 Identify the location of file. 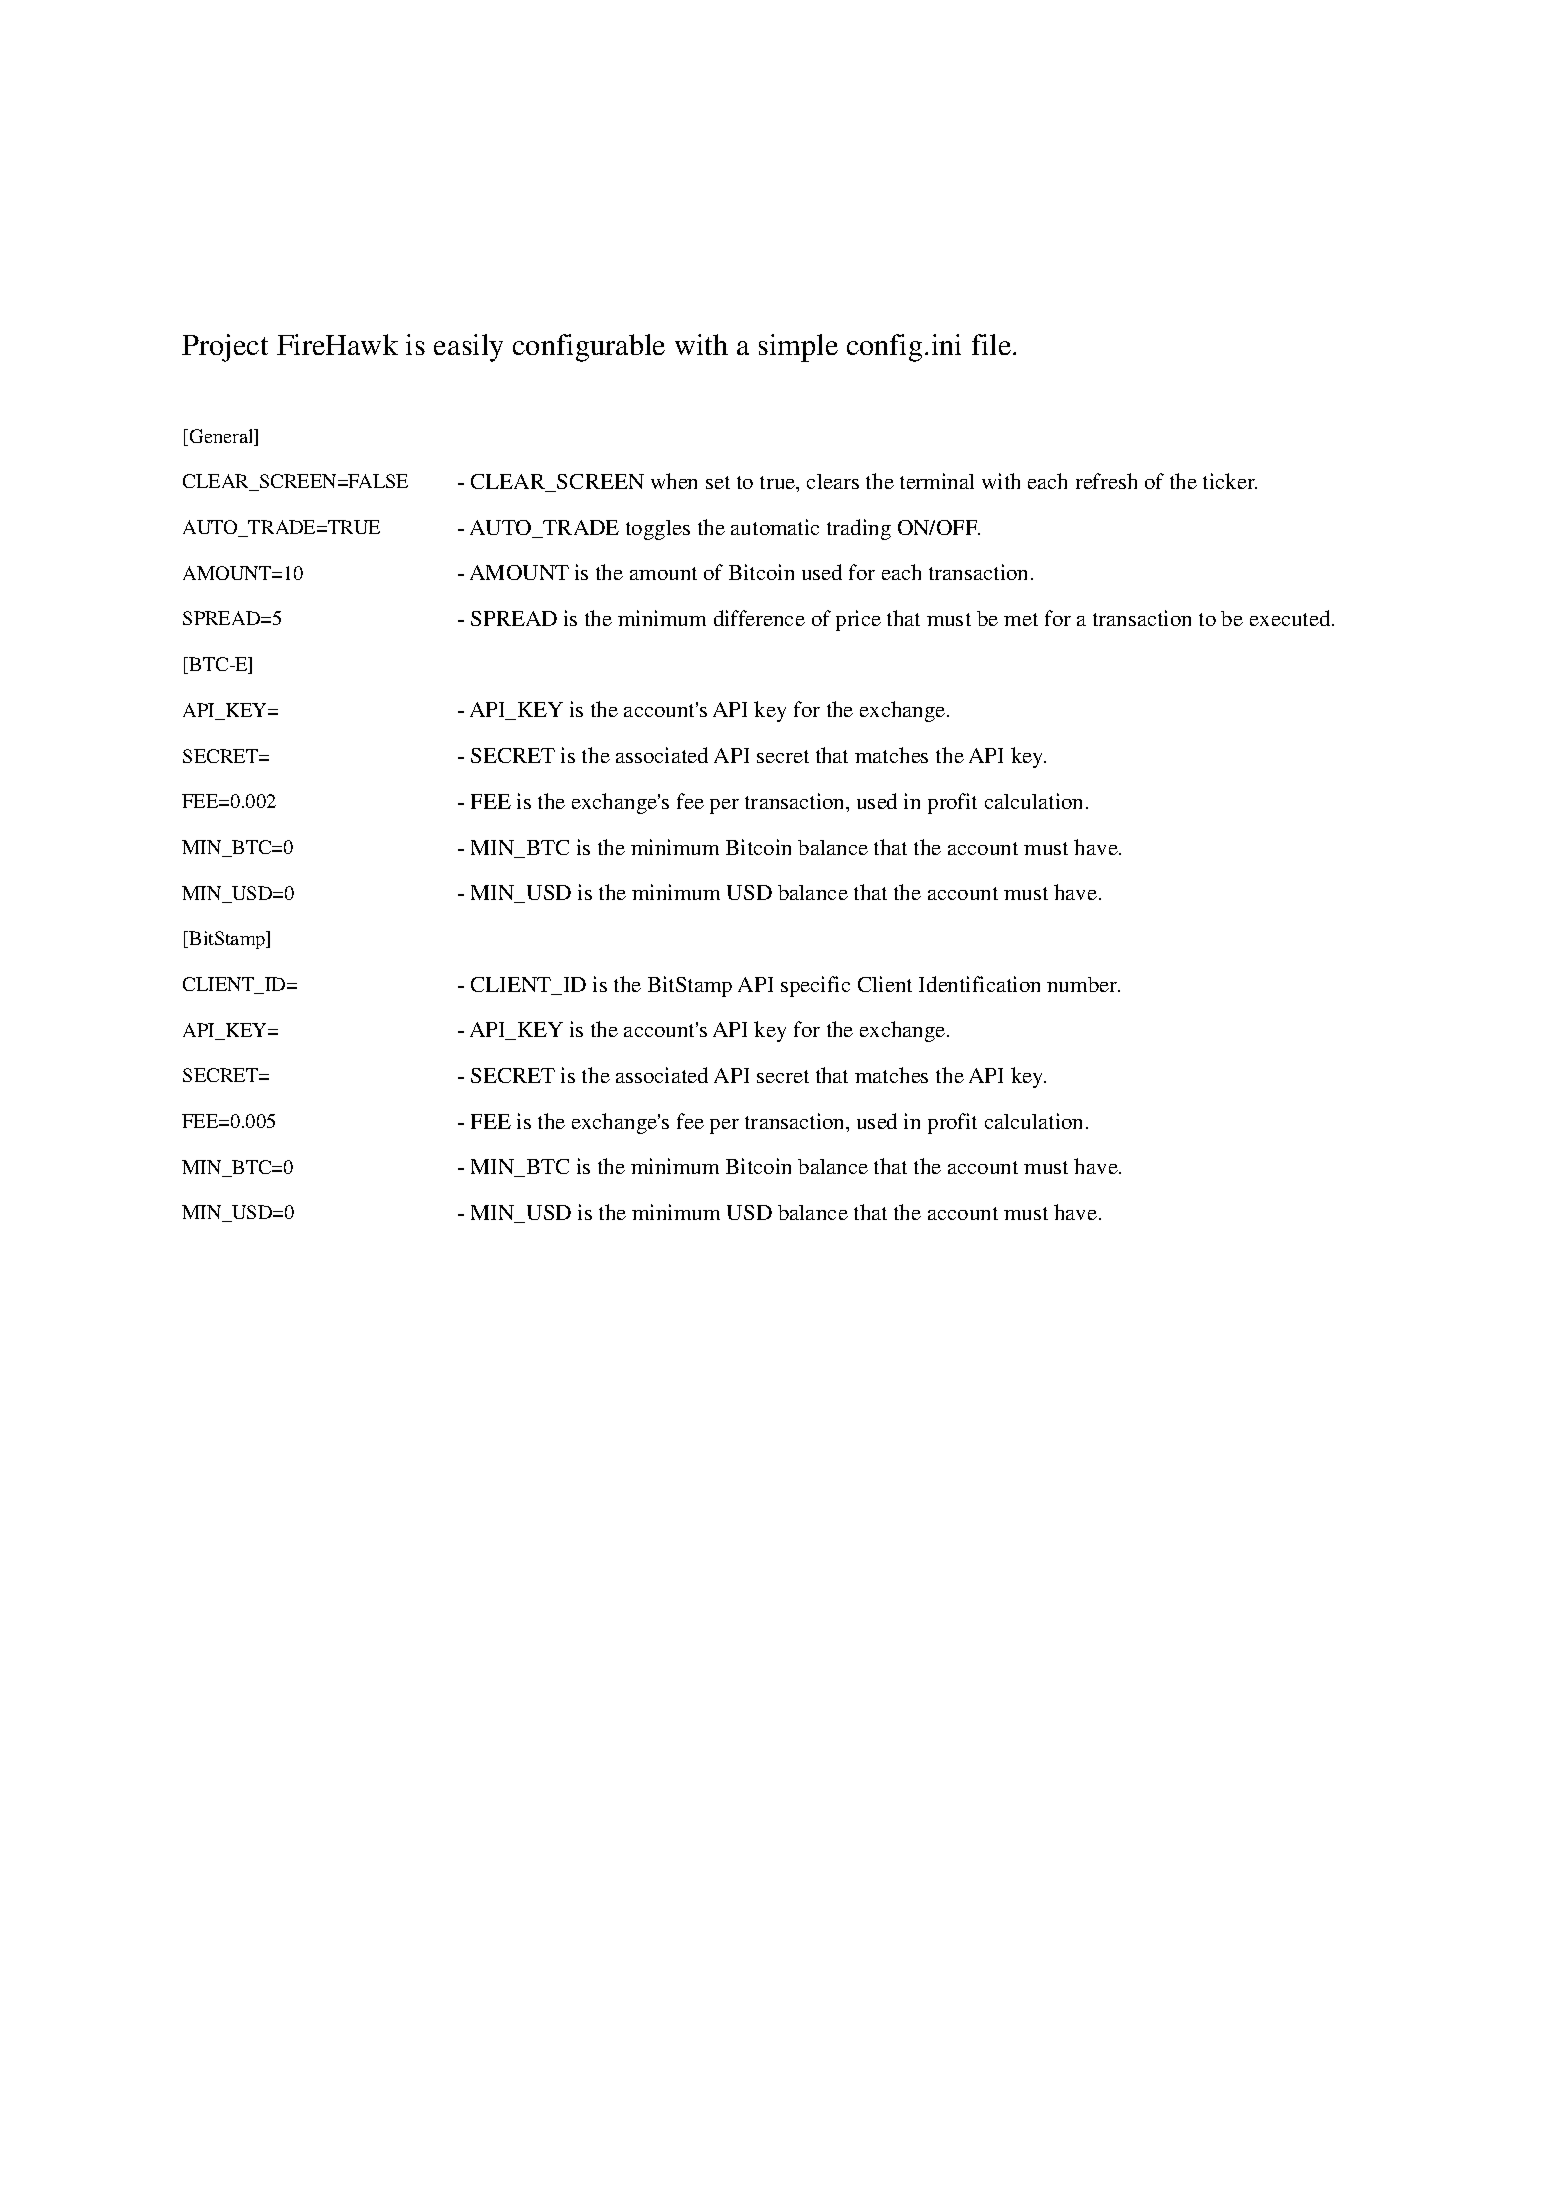
(993, 344).
